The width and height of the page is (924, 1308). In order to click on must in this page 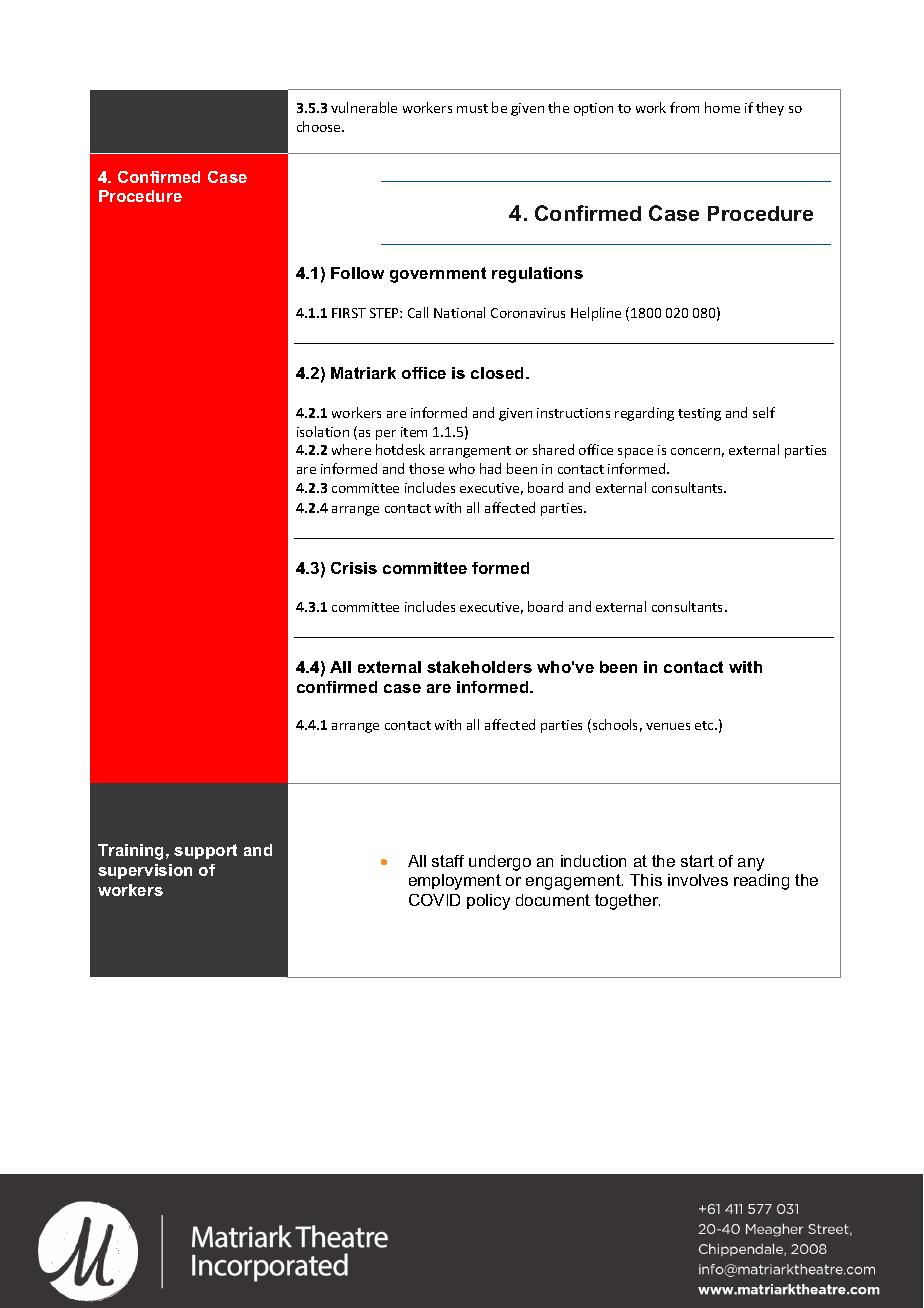, I will do `click(472, 108)`.
